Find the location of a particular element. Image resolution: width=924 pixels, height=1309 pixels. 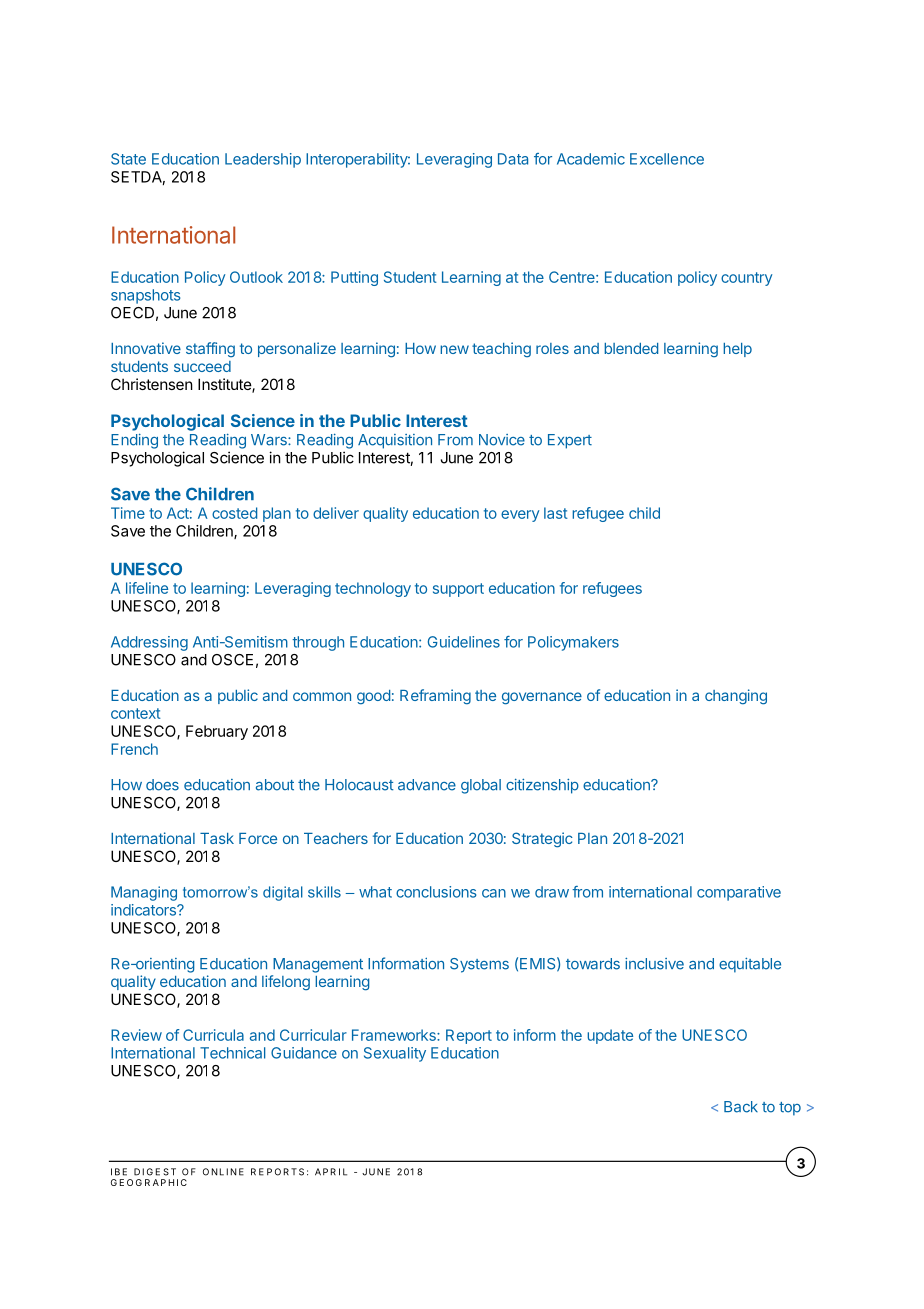

Data is located at coordinates (513, 159).
